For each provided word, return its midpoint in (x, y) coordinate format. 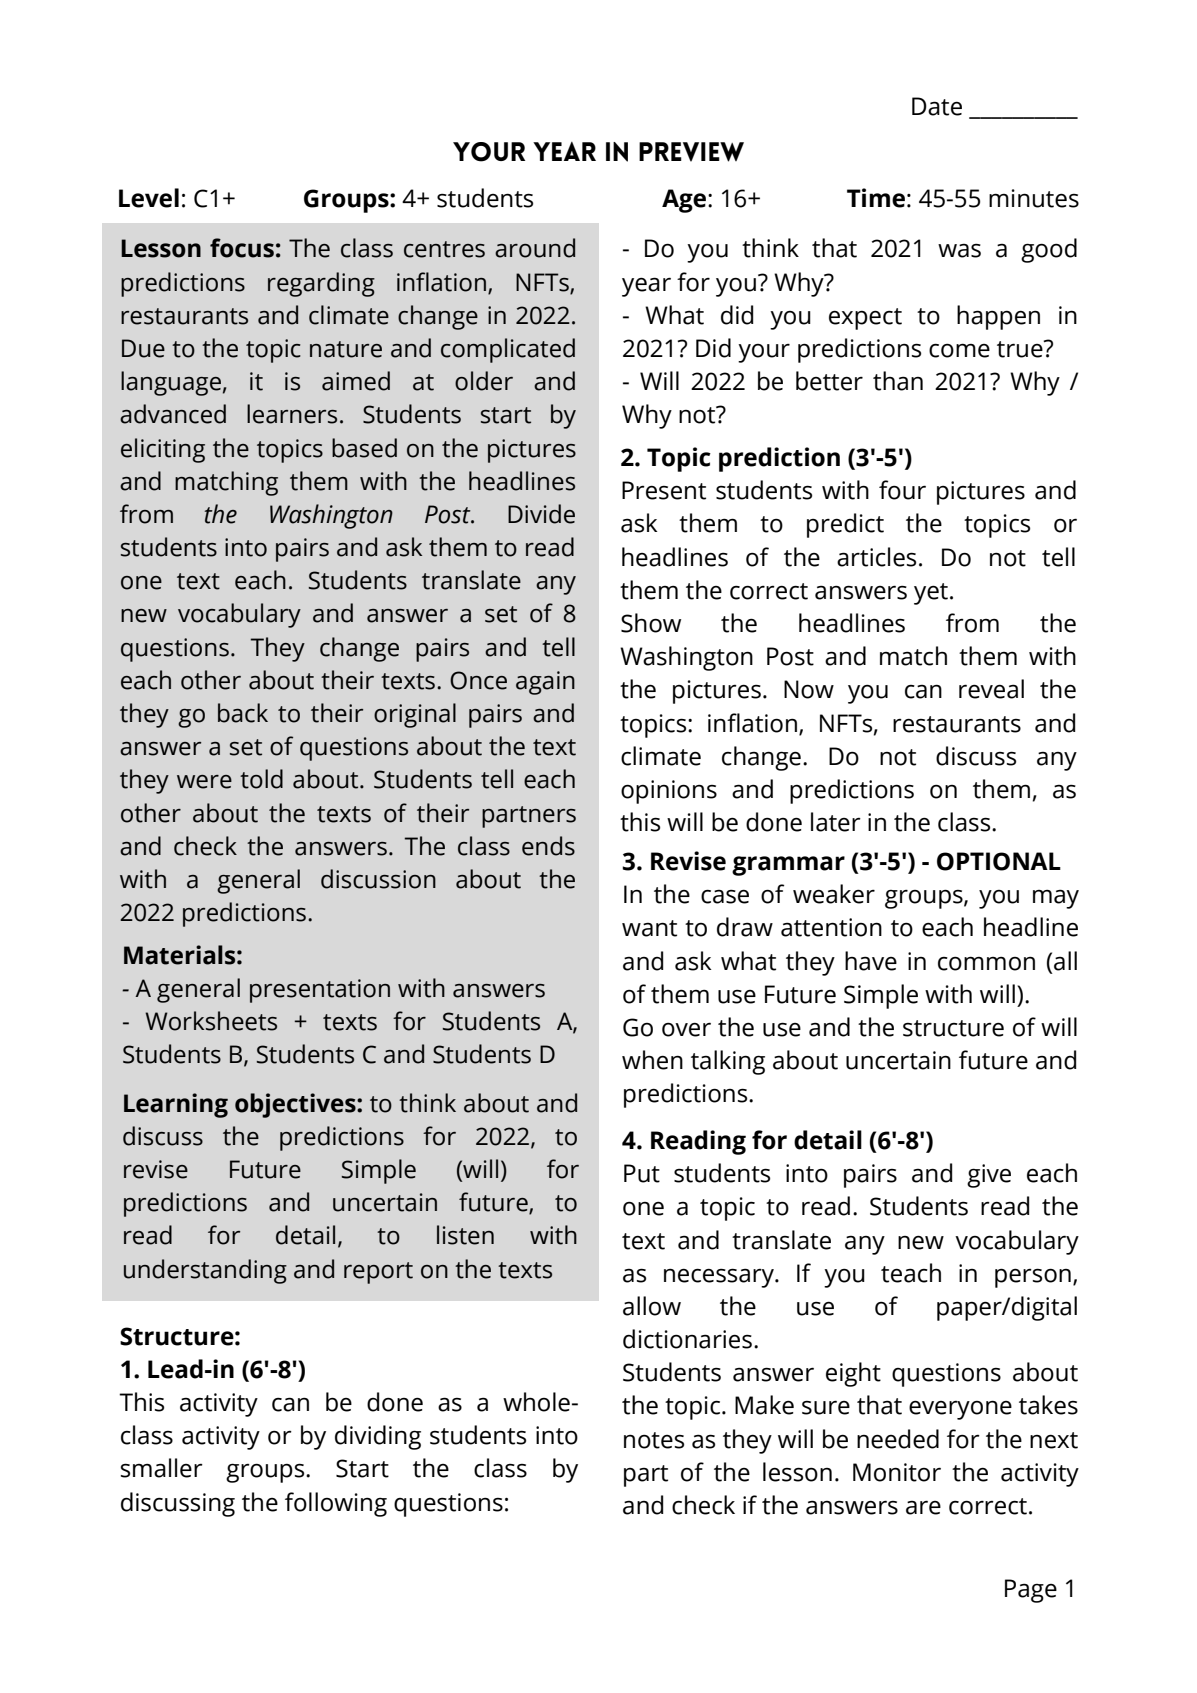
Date (937, 106)
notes (654, 1440)
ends (548, 846)
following (336, 1504)
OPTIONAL (999, 861)
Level (149, 198)
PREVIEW (691, 152)
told (261, 779)
